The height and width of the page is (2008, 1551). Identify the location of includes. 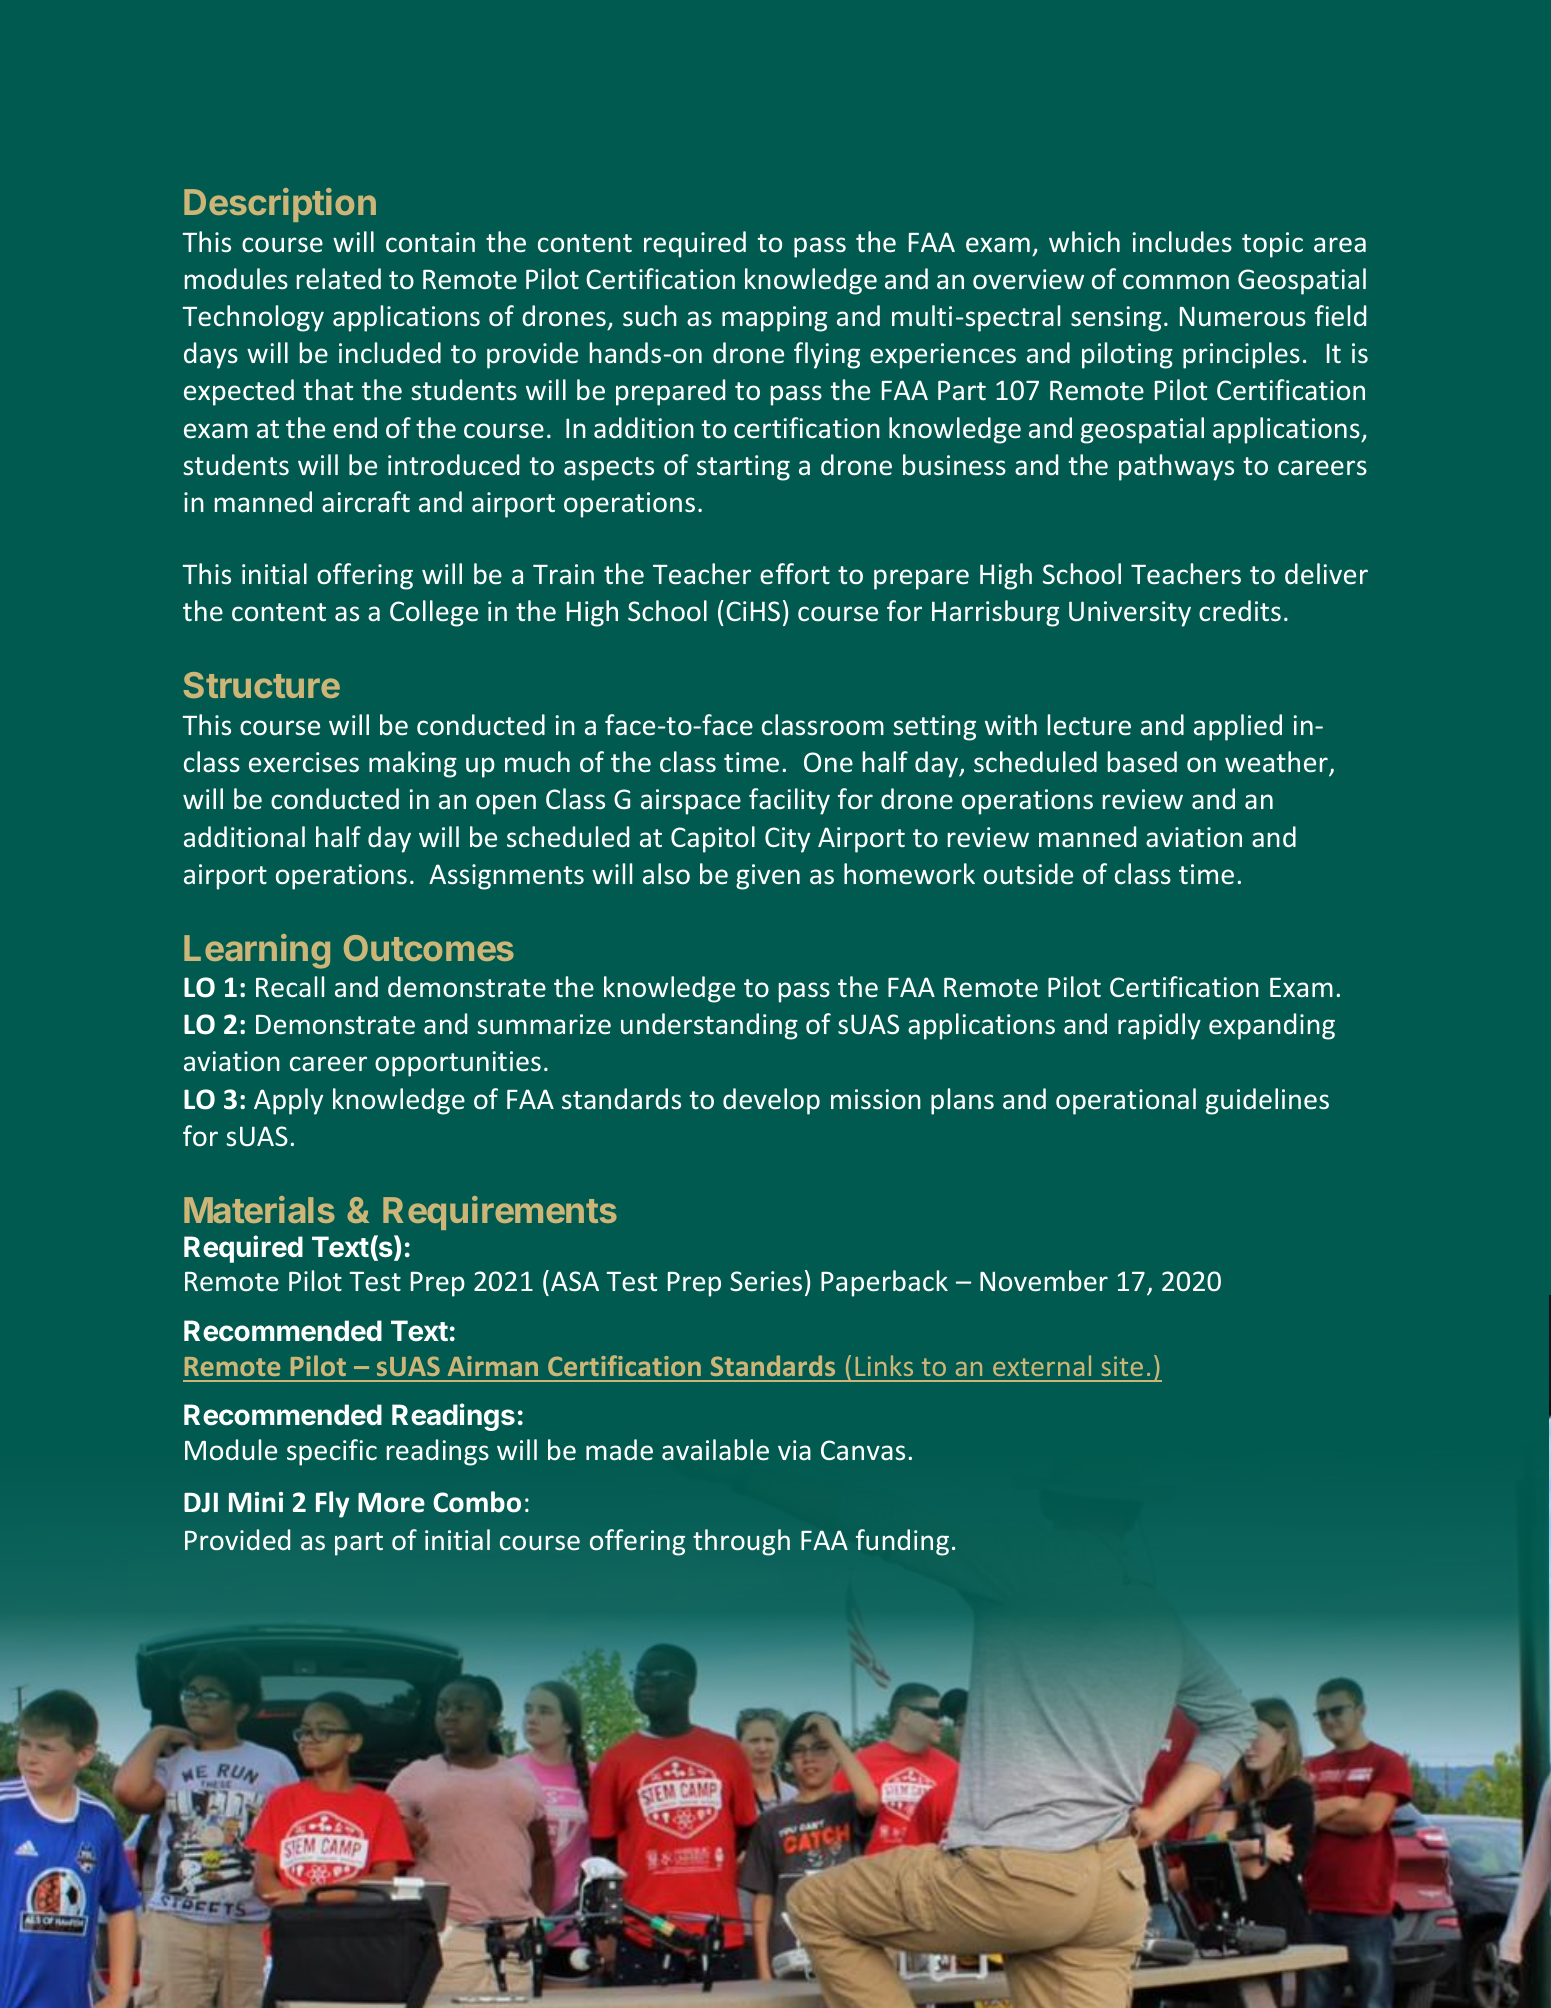
(1182, 242).
